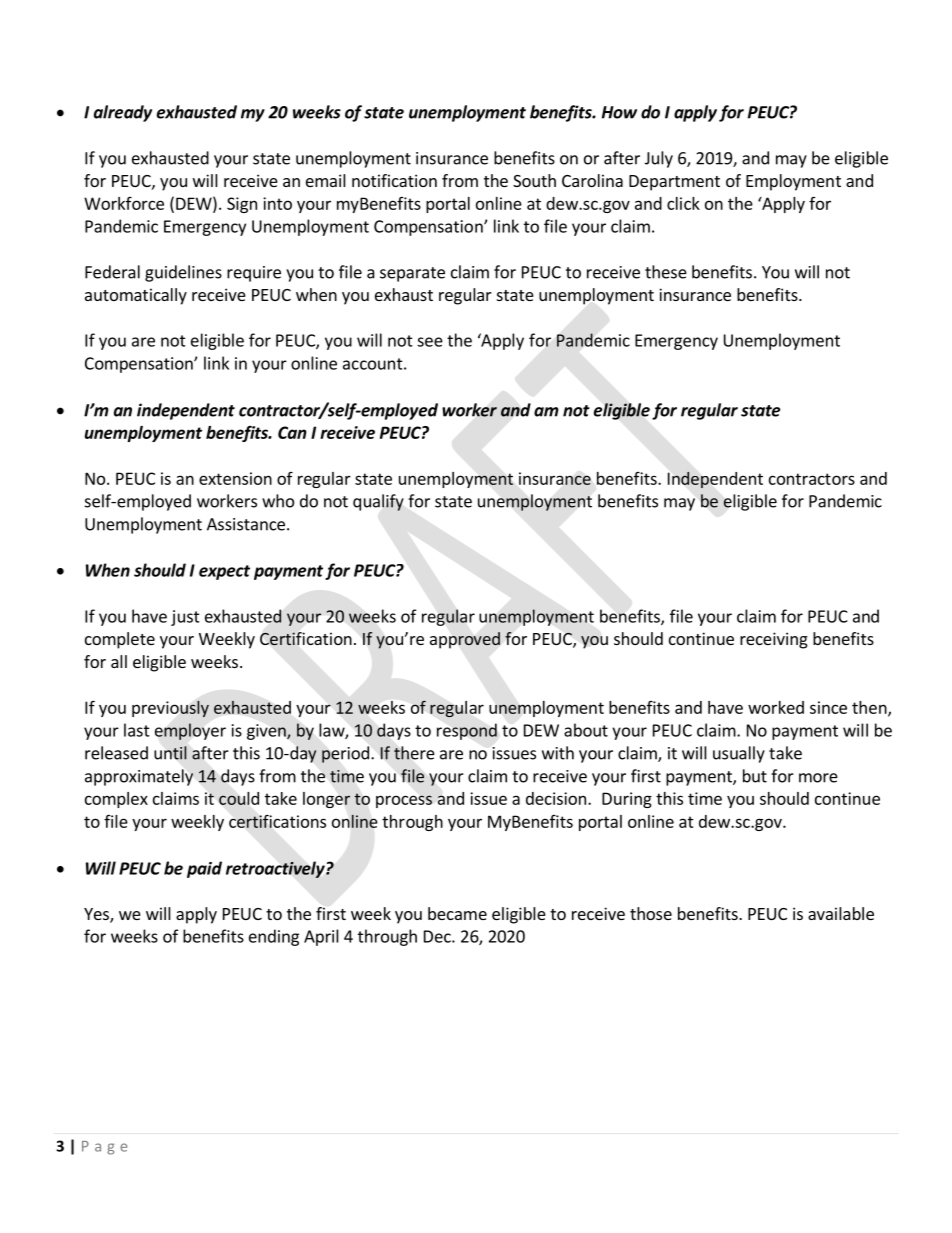  I want to click on South, so click(534, 180).
